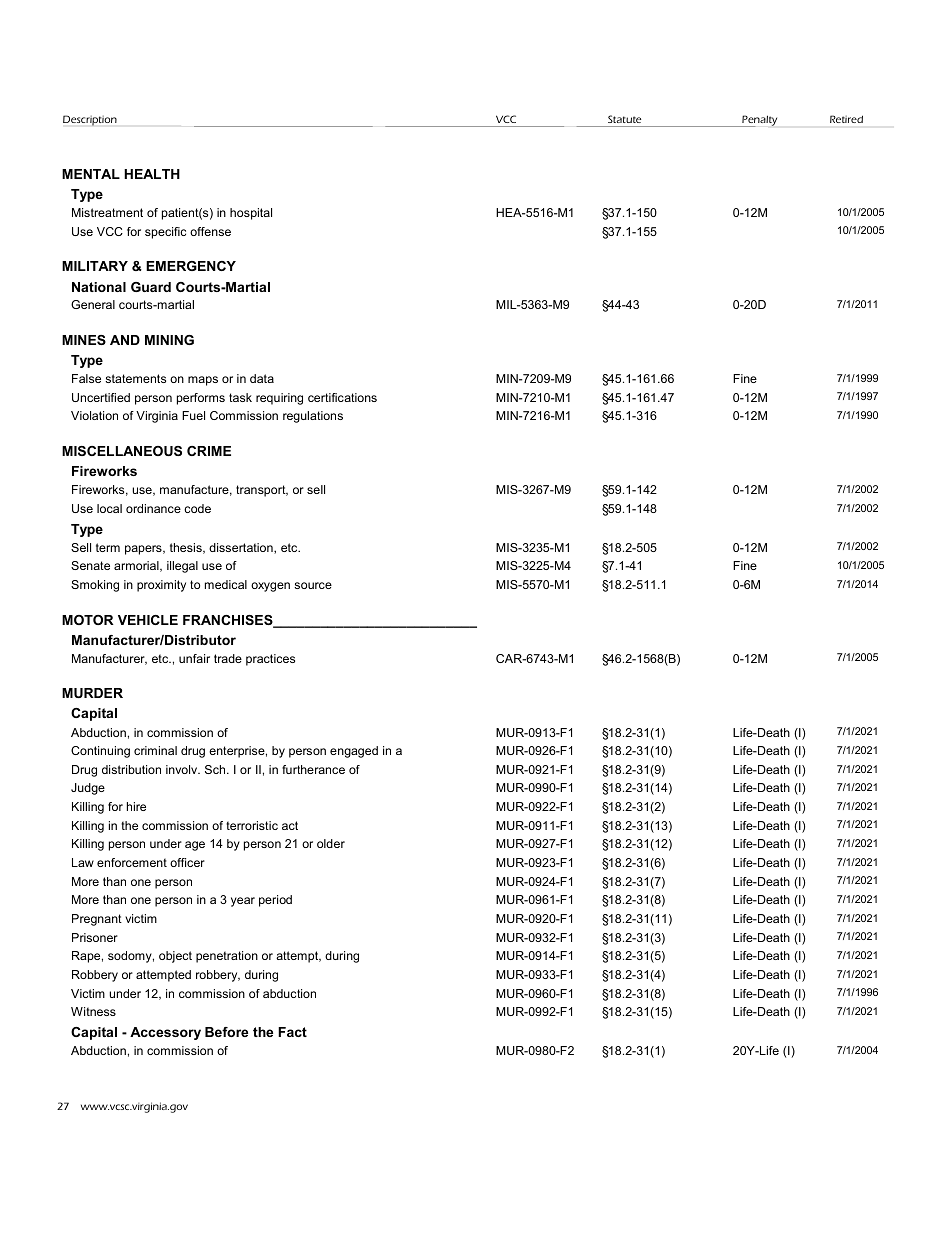 This document has width=952, height=1233. What do you see at coordinates (165, 1033) in the document?
I see `Accessory` at bounding box center [165, 1033].
